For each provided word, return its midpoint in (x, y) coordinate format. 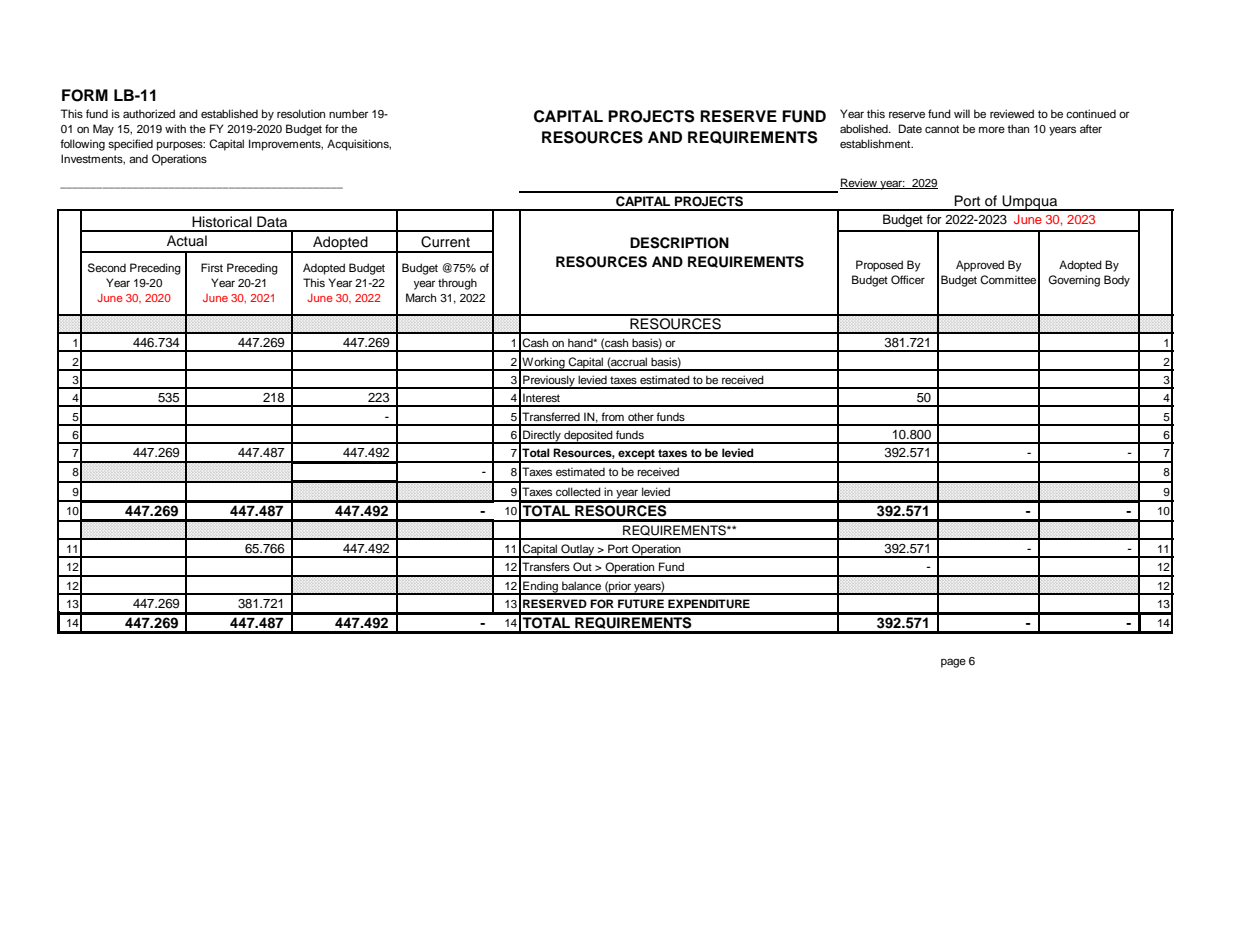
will (962, 113)
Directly (542, 437)
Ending (540, 588)
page (953, 663)
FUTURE (641, 604)
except (636, 455)
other (641, 416)
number (348, 113)
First (212, 267)
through (457, 284)
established (229, 113)
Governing (1074, 281)
